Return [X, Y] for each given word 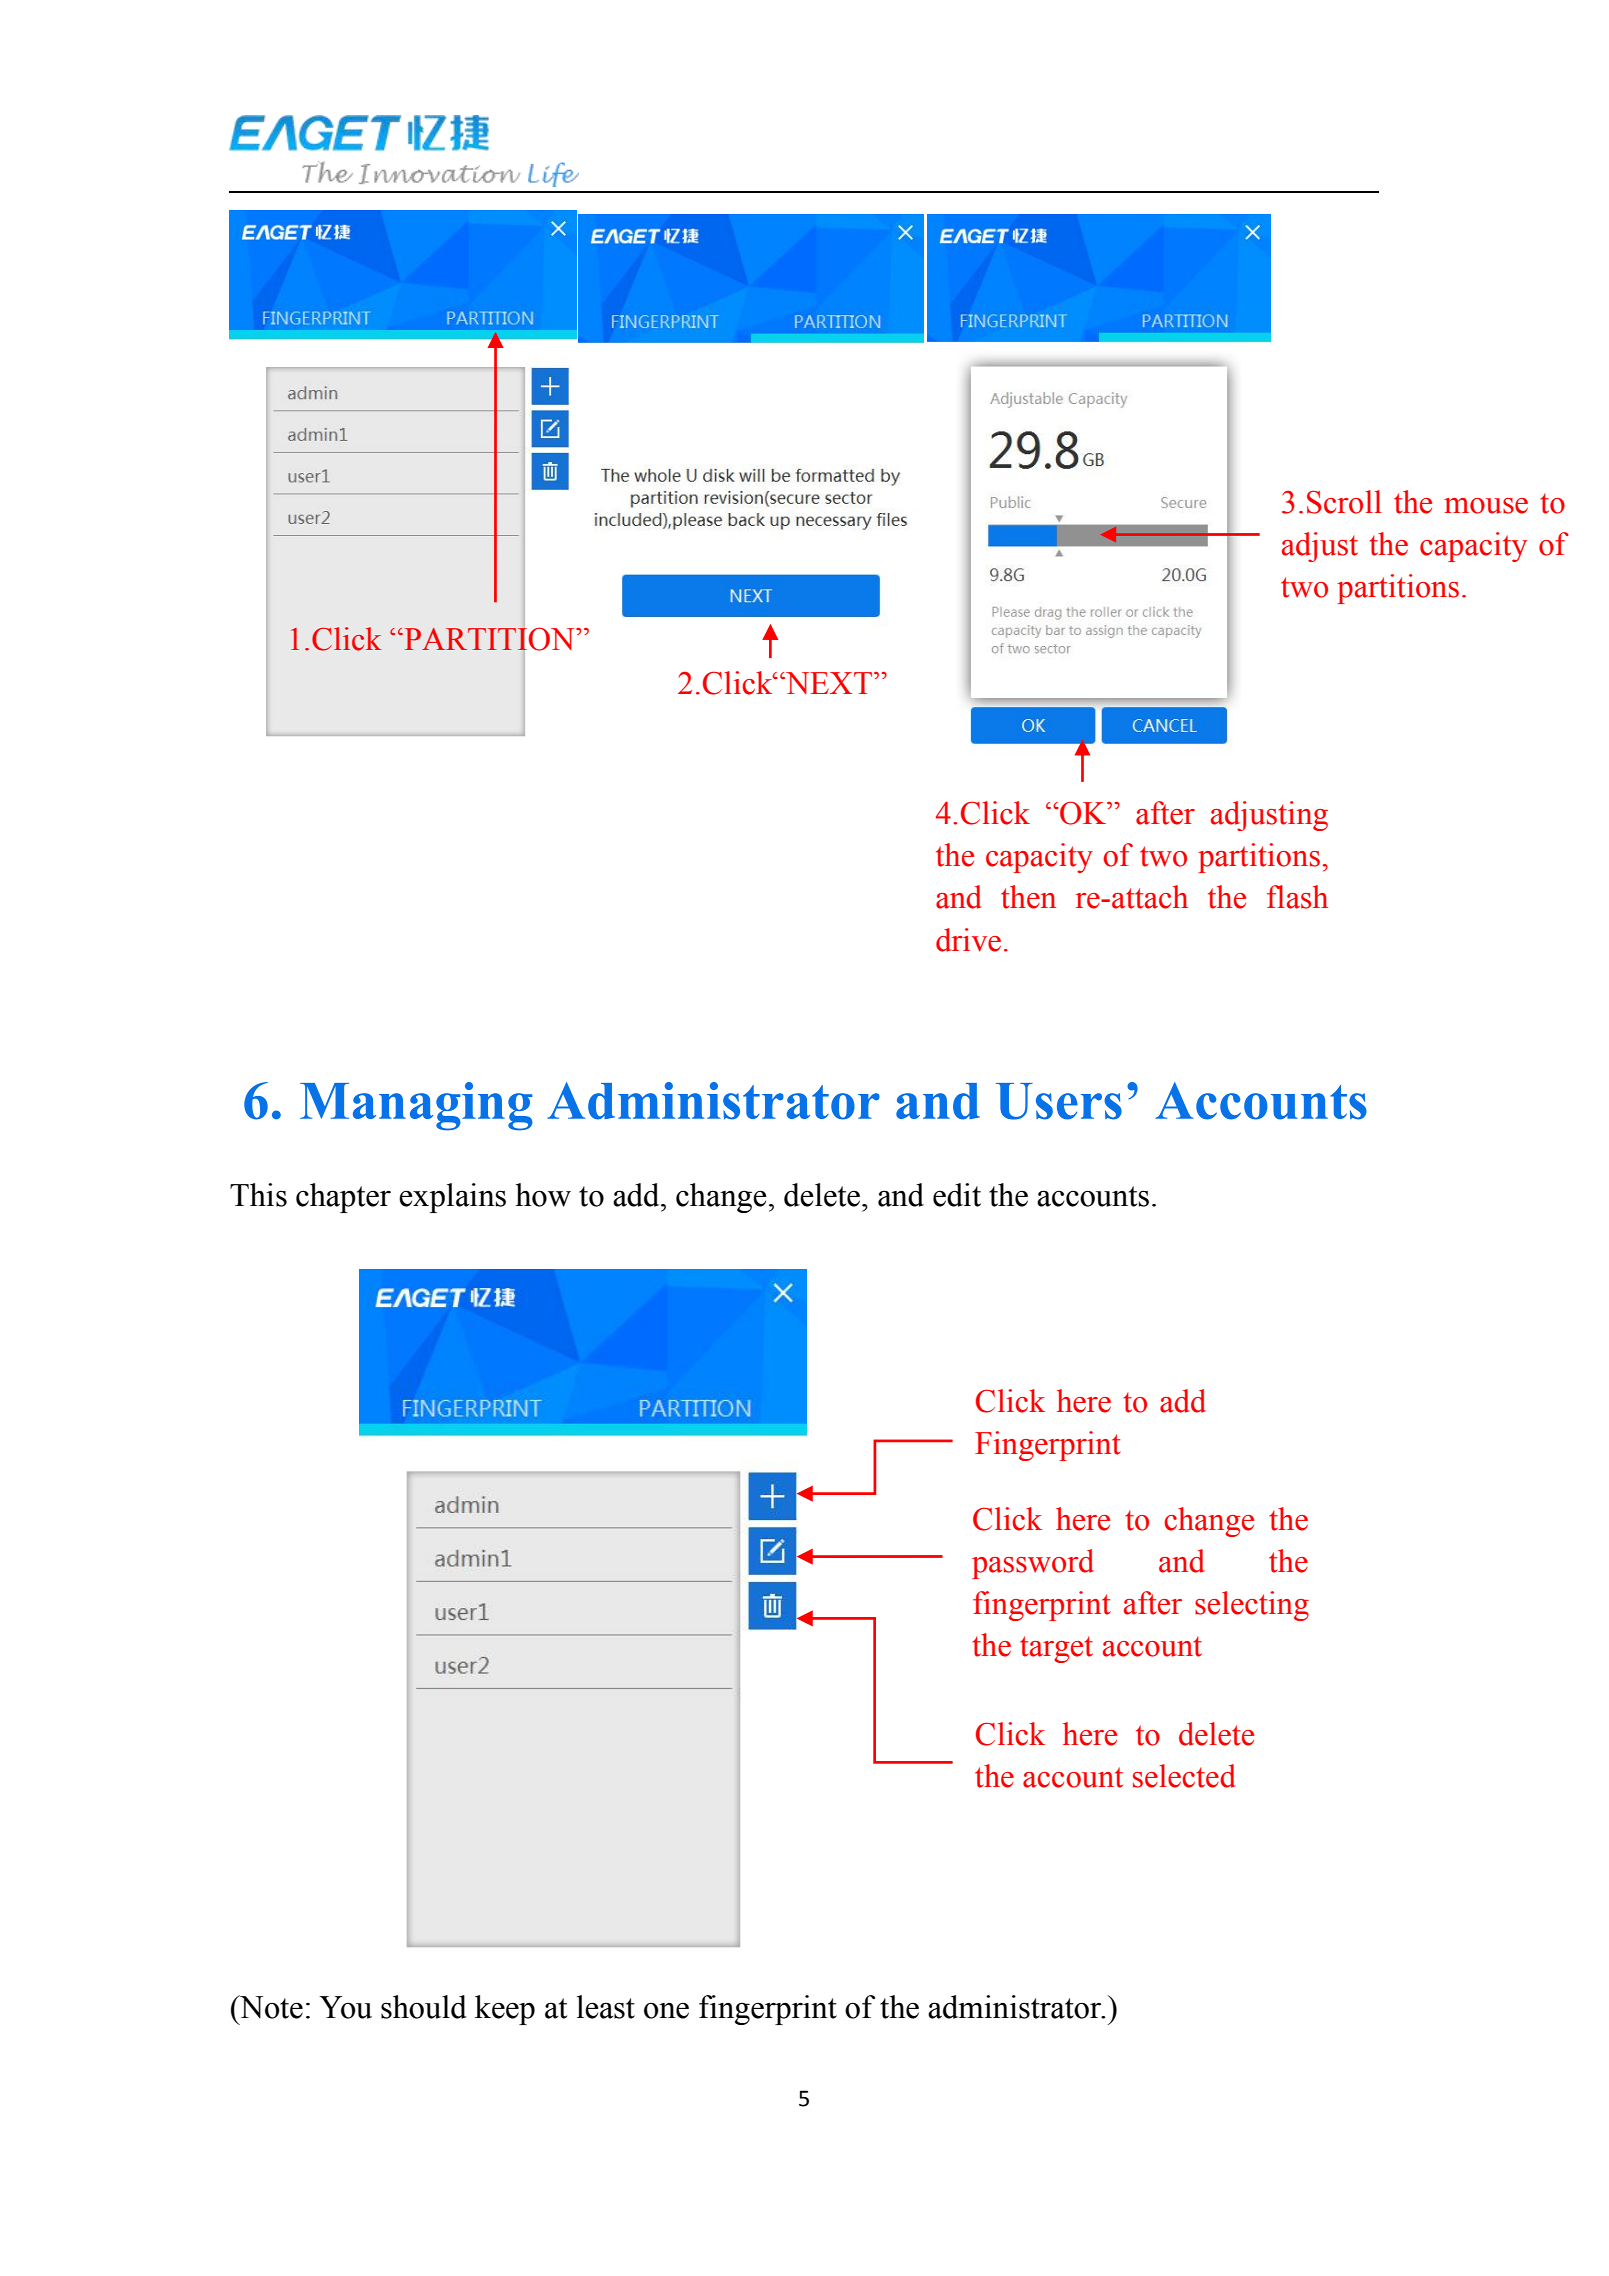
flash [1297, 897]
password [1033, 1564]
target [1056, 1649]
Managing [416, 1106]
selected [1184, 1776]
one [666, 2011]
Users [1059, 1101]
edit [957, 1195]
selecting [1252, 1606]
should [424, 2007]
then [1028, 897]
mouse [1486, 506]
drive [968, 940]
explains [452, 1198]
